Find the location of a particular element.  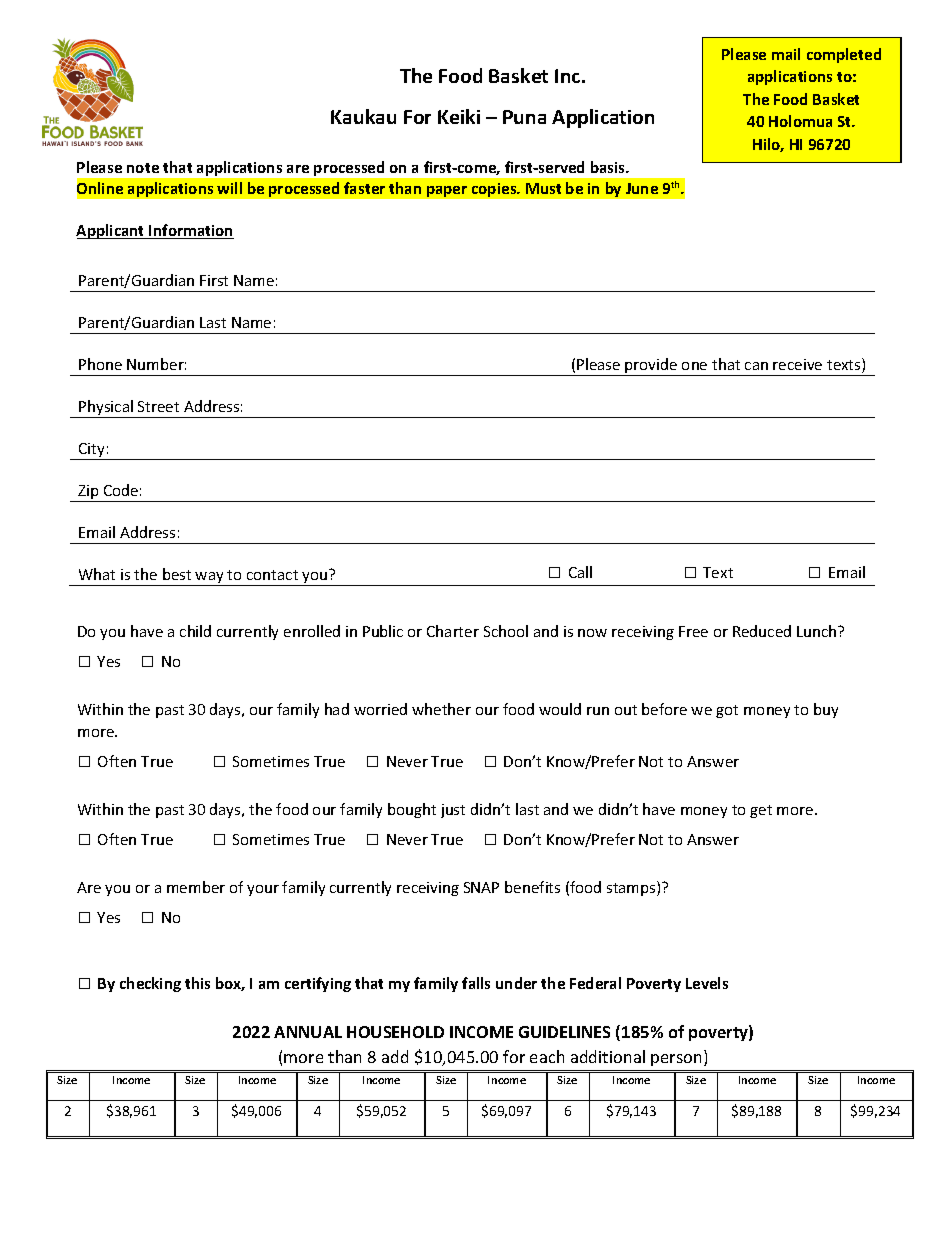

copies is located at coordinates (495, 190).
